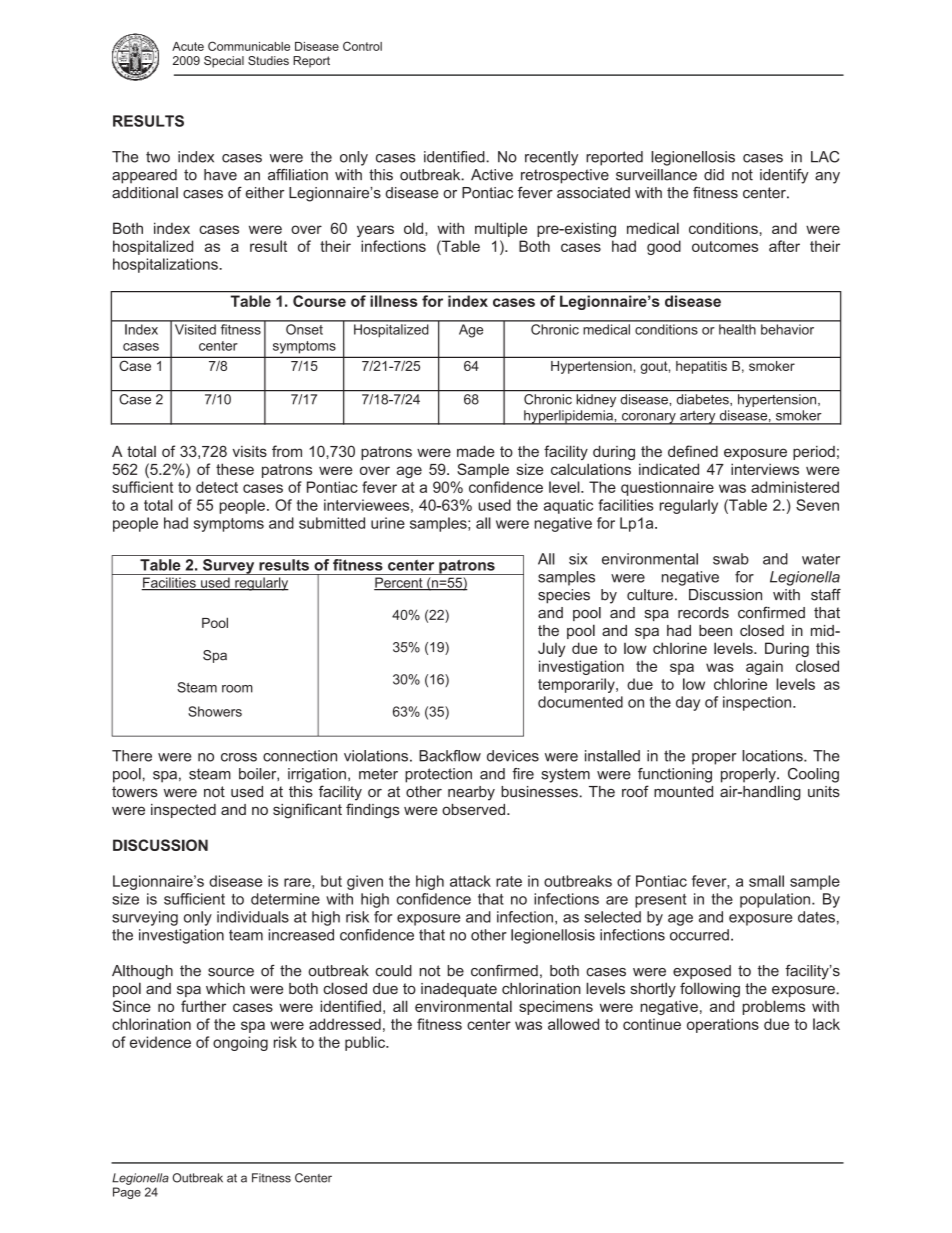 The width and height of the document is (952, 1233). Describe the element at coordinates (224, 62) in the document. I see `Special` at that location.
